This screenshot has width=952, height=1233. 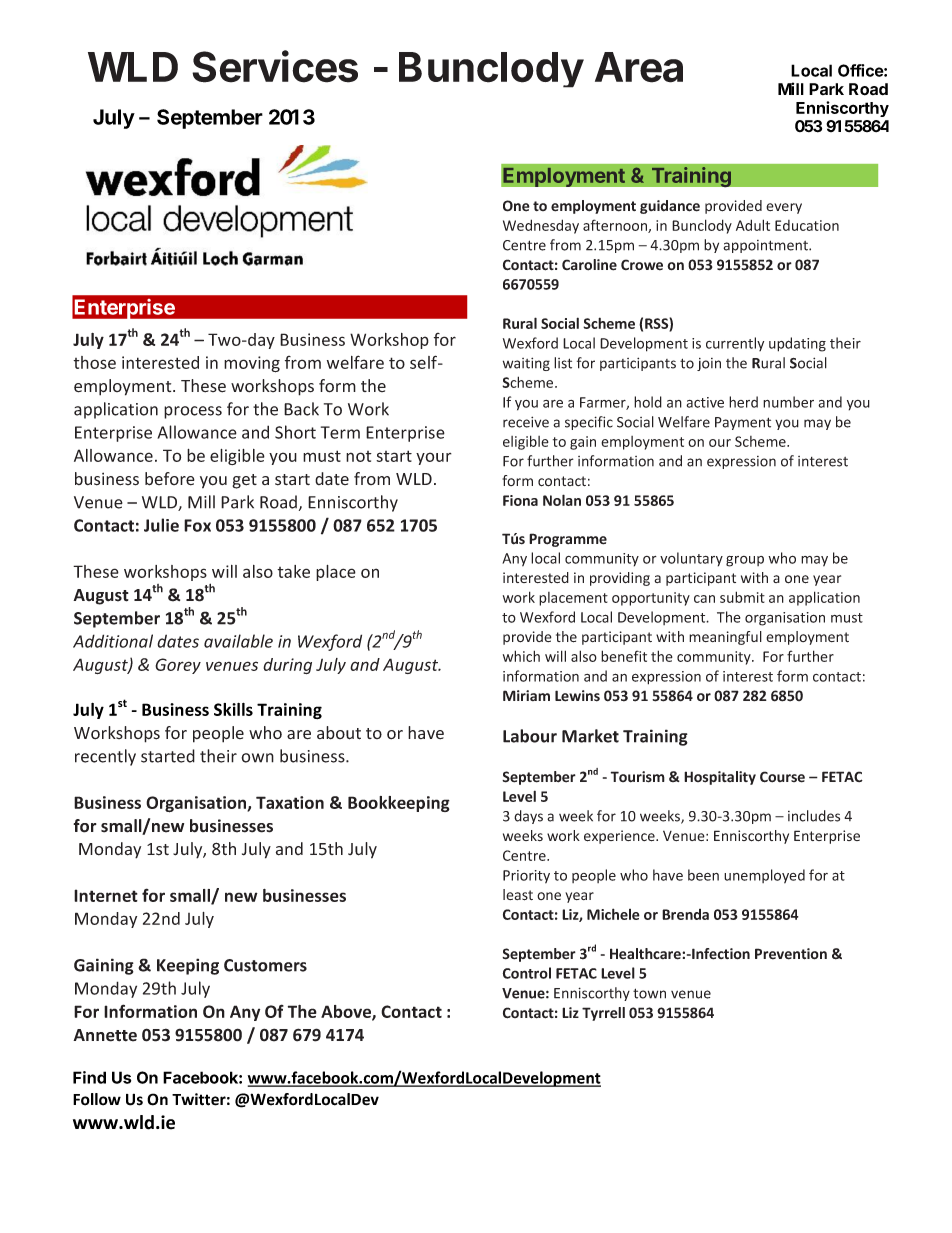 What do you see at coordinates (521, 656) in the screenshot?
I see `which` at bounding box center [521, 656].
